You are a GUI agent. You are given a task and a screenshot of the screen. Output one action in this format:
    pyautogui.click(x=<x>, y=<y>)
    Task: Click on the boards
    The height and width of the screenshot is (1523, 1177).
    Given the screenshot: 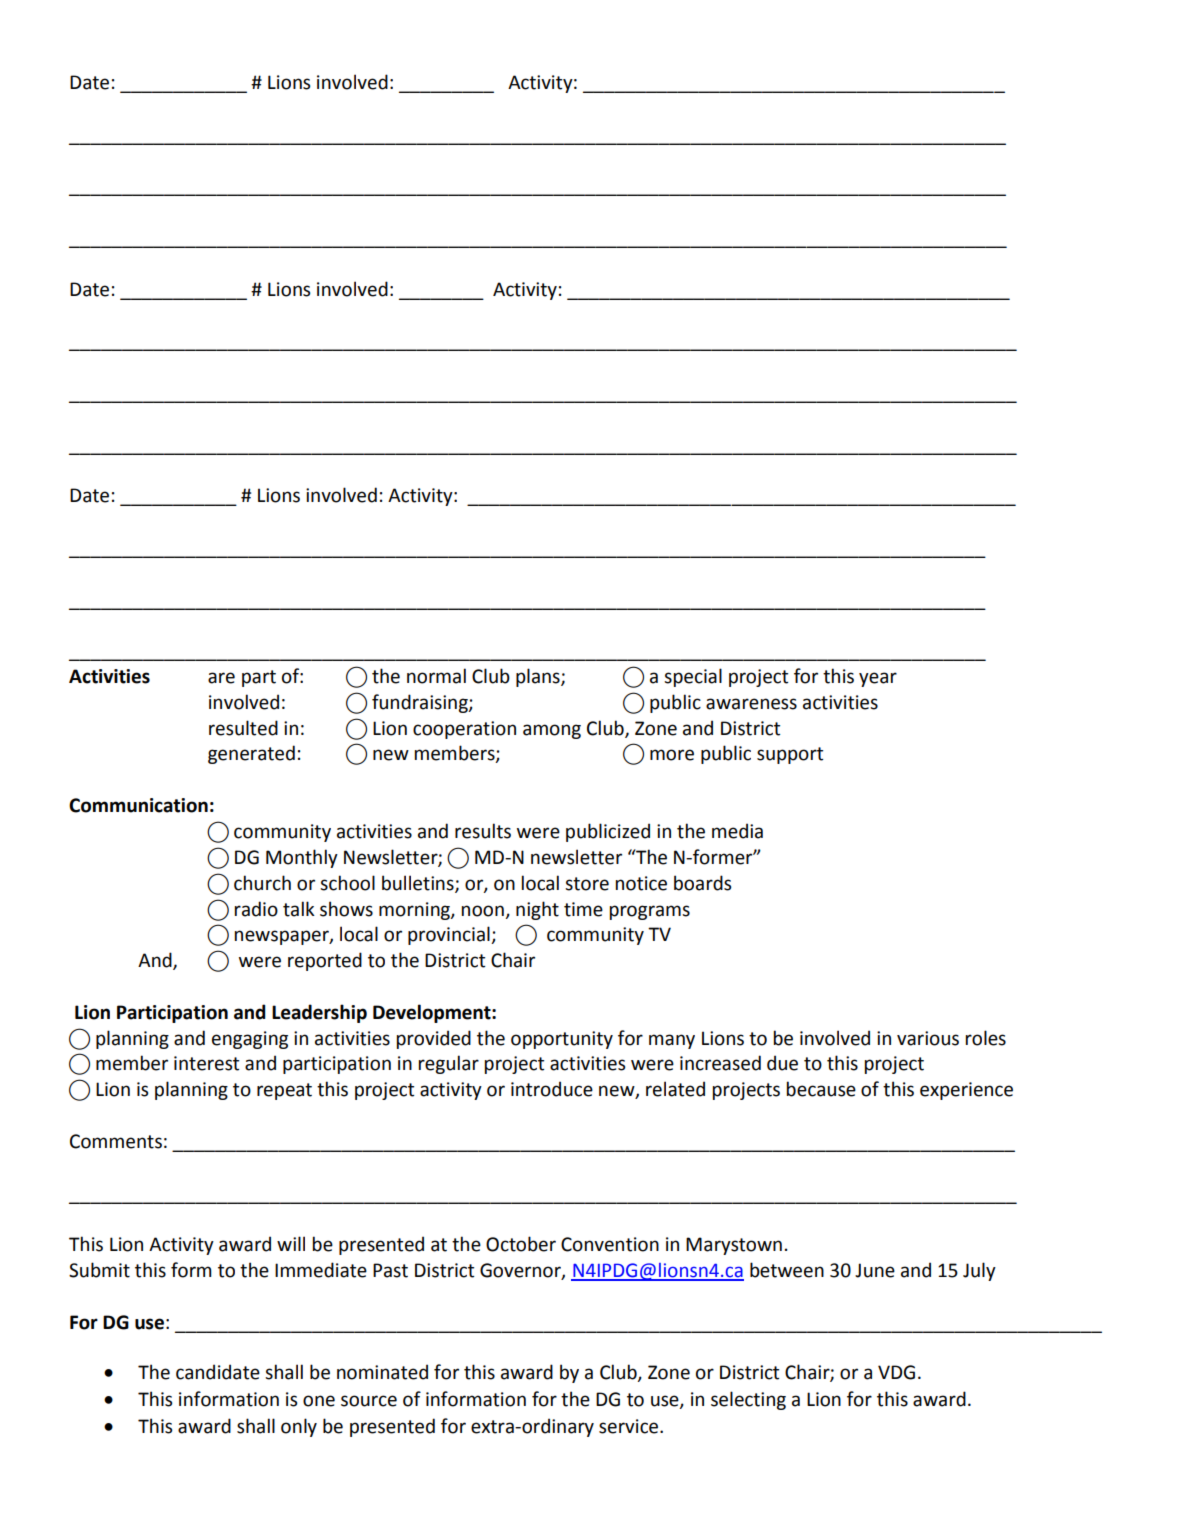 What is the action you would take?
    pyautogui.click(x=702, y=883)
